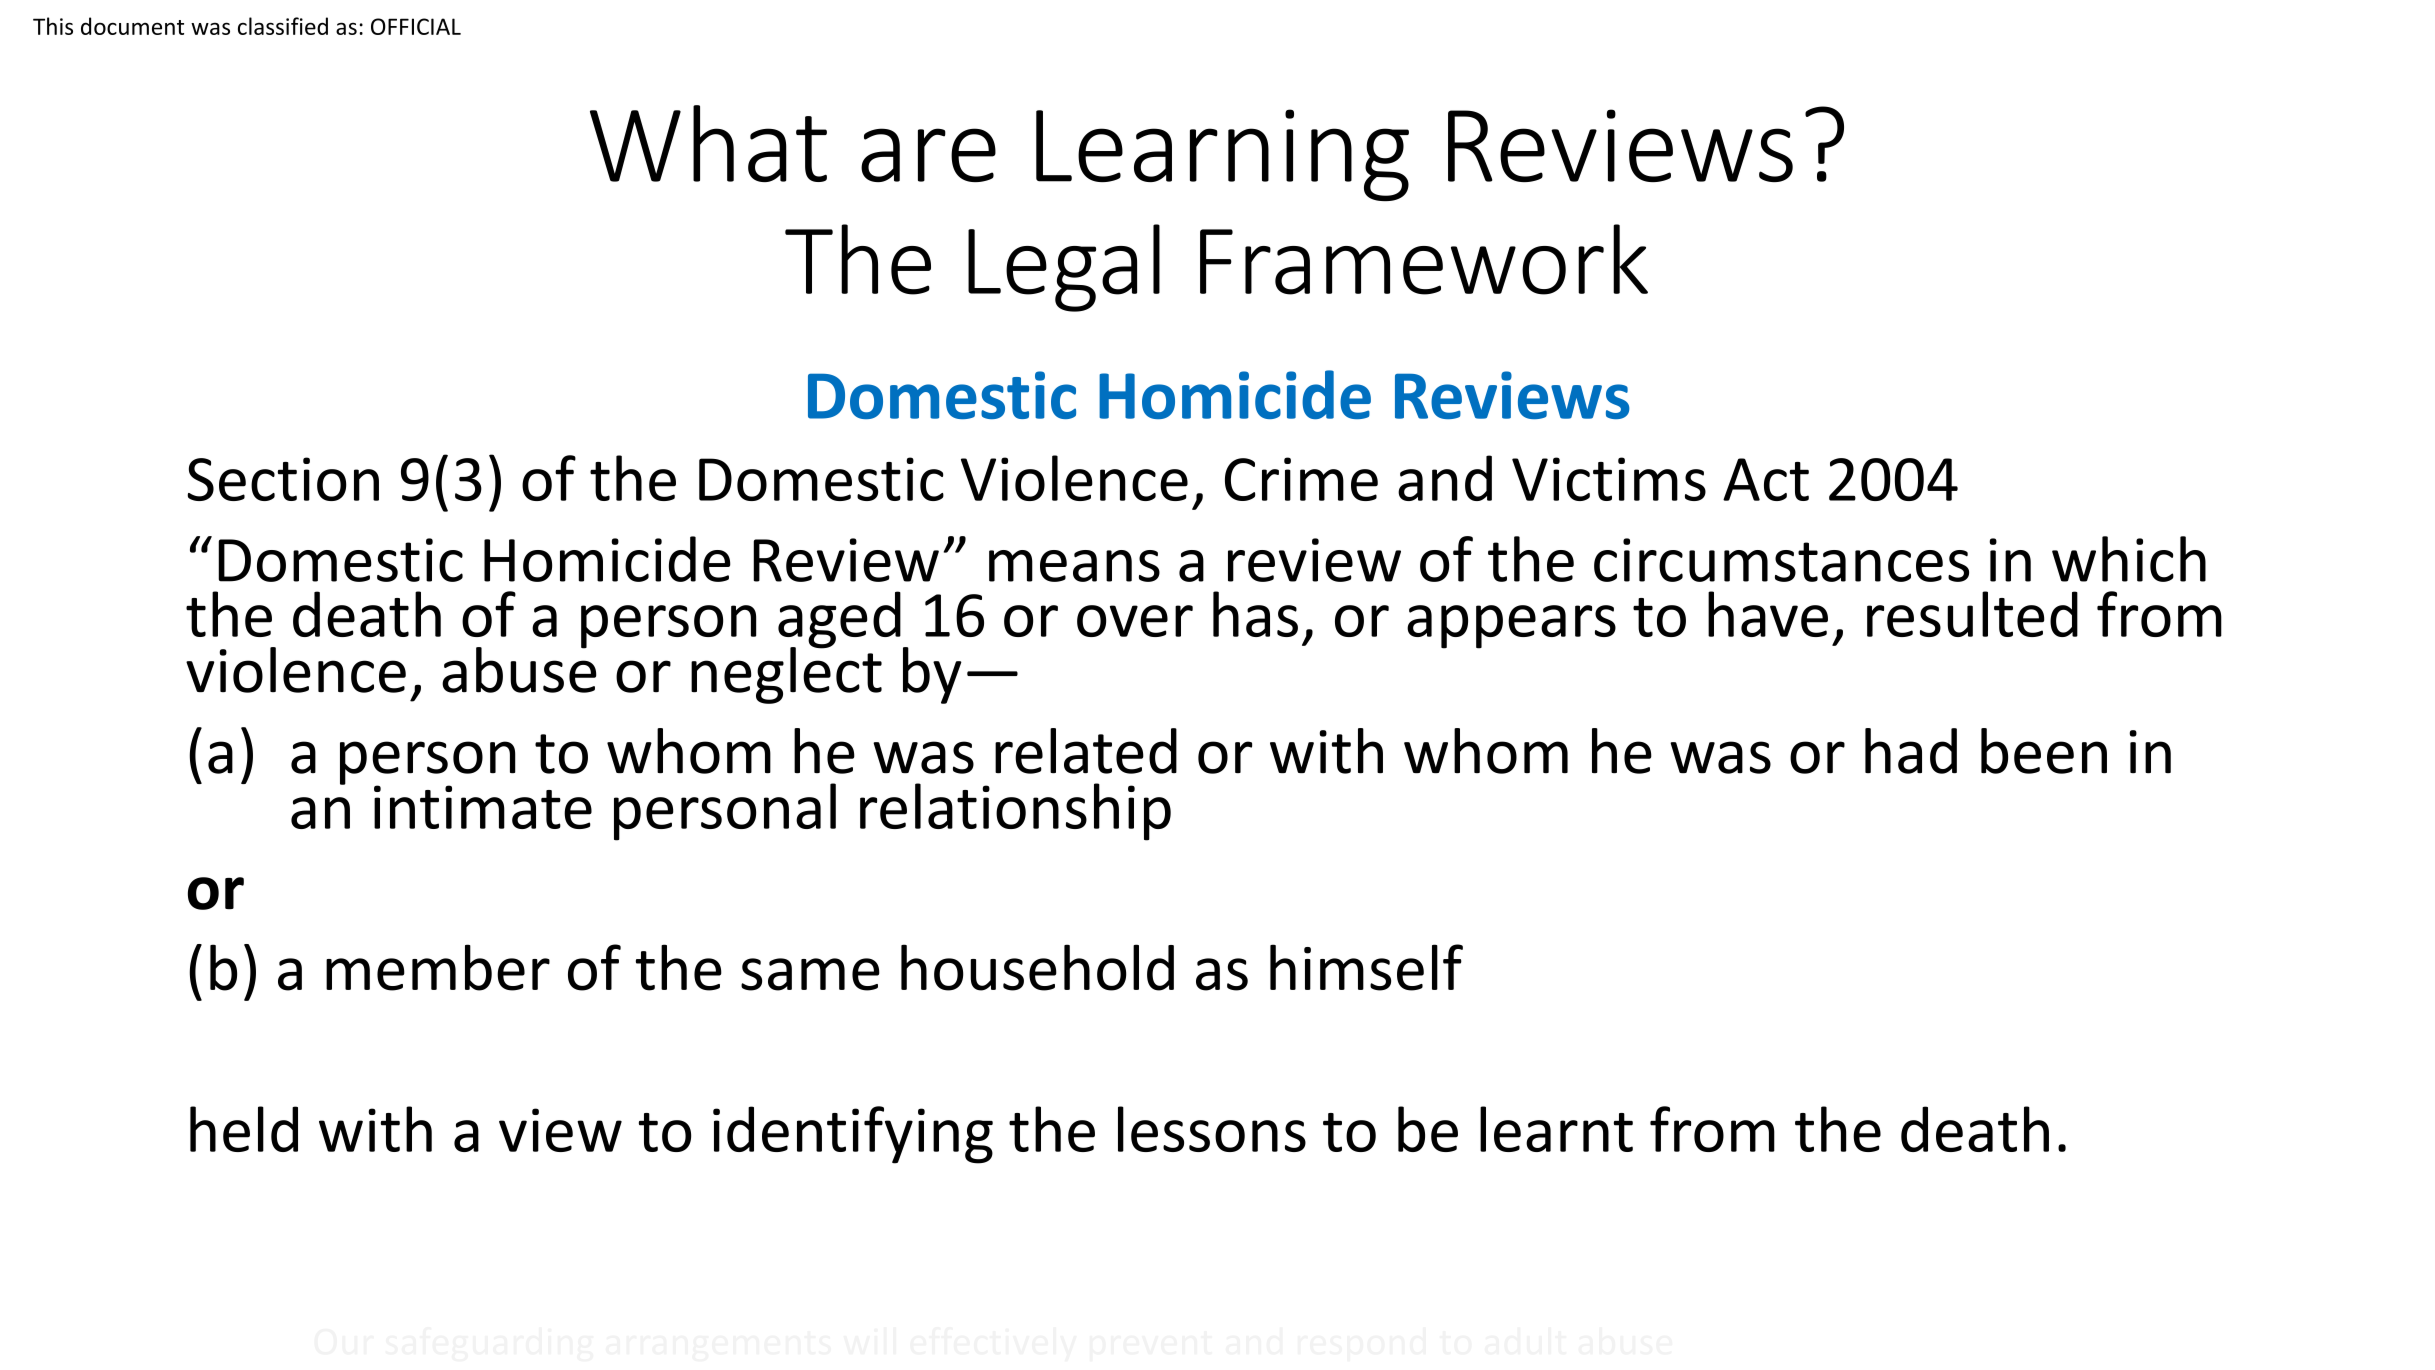  Describe the element at coordinates (1424, 259) in the screenshot. I see `Framework` at that location.
